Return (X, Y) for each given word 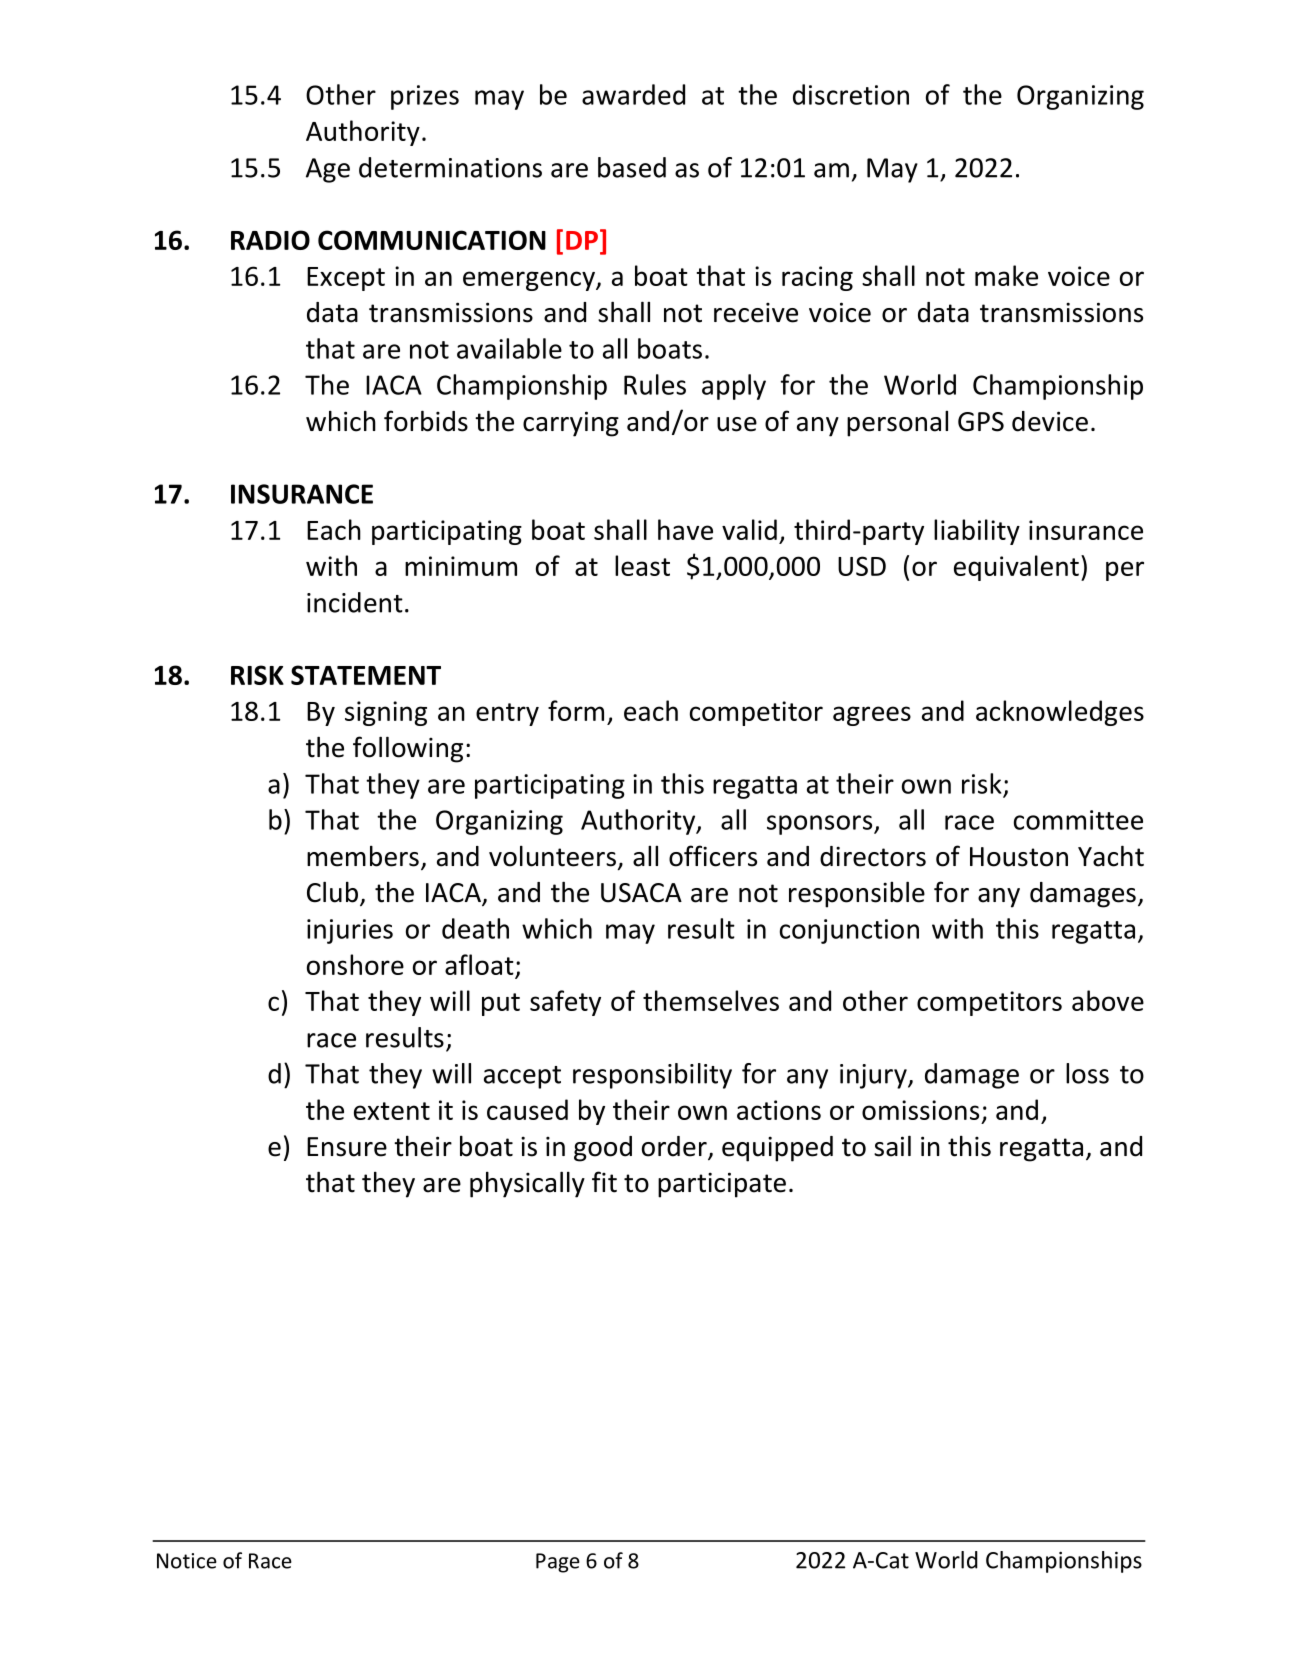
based (632, 167)
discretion (851, 94)
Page (558, 1563)
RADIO (270, 240)
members (363, 856)
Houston (1019, 857)
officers (713, 856)
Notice (187, 1561)
